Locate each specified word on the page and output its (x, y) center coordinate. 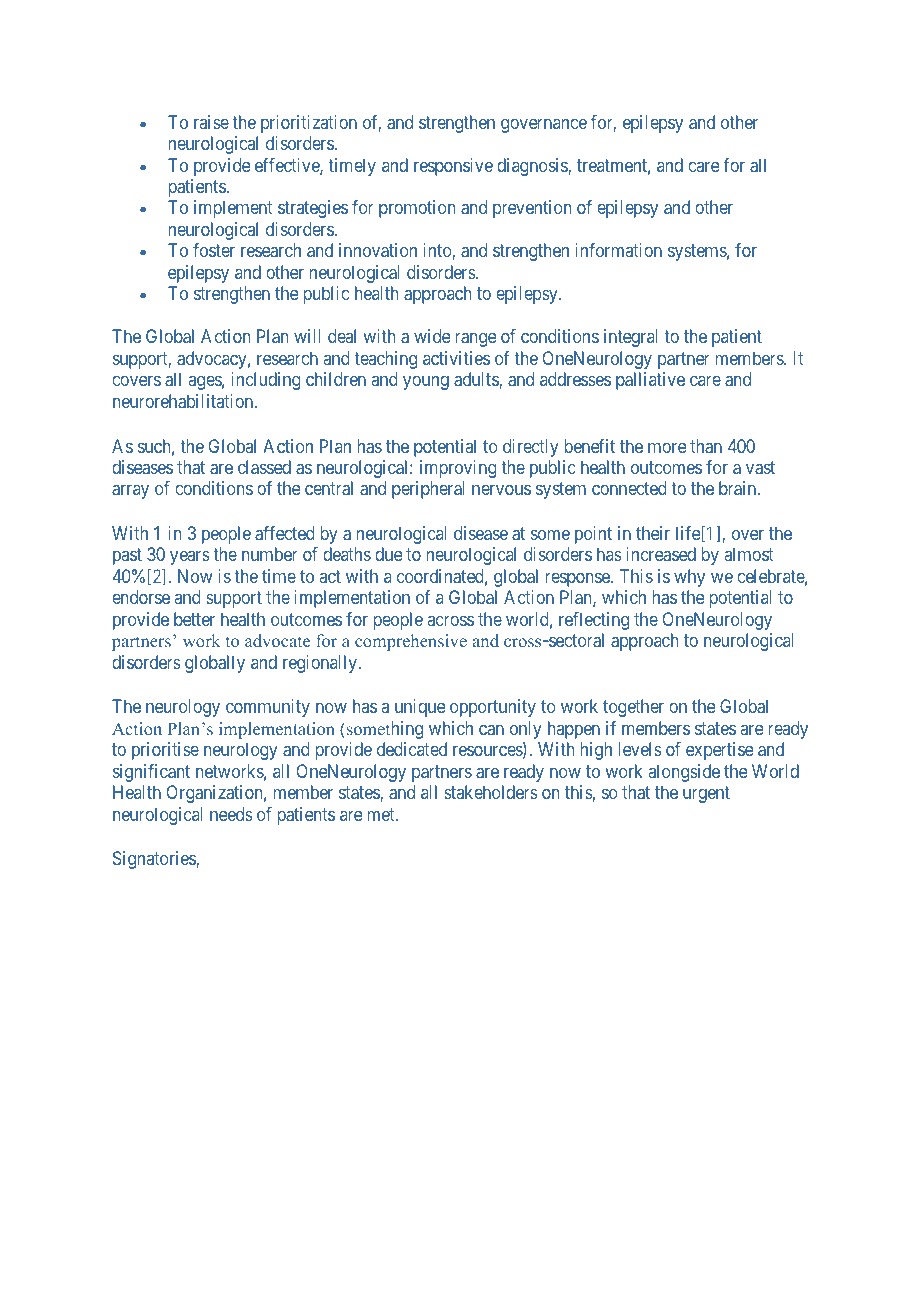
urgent (706, 794)
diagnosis (533, 167)
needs (231, 814)
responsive (453, 167)
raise (211, 122)
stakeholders (491, 792)
